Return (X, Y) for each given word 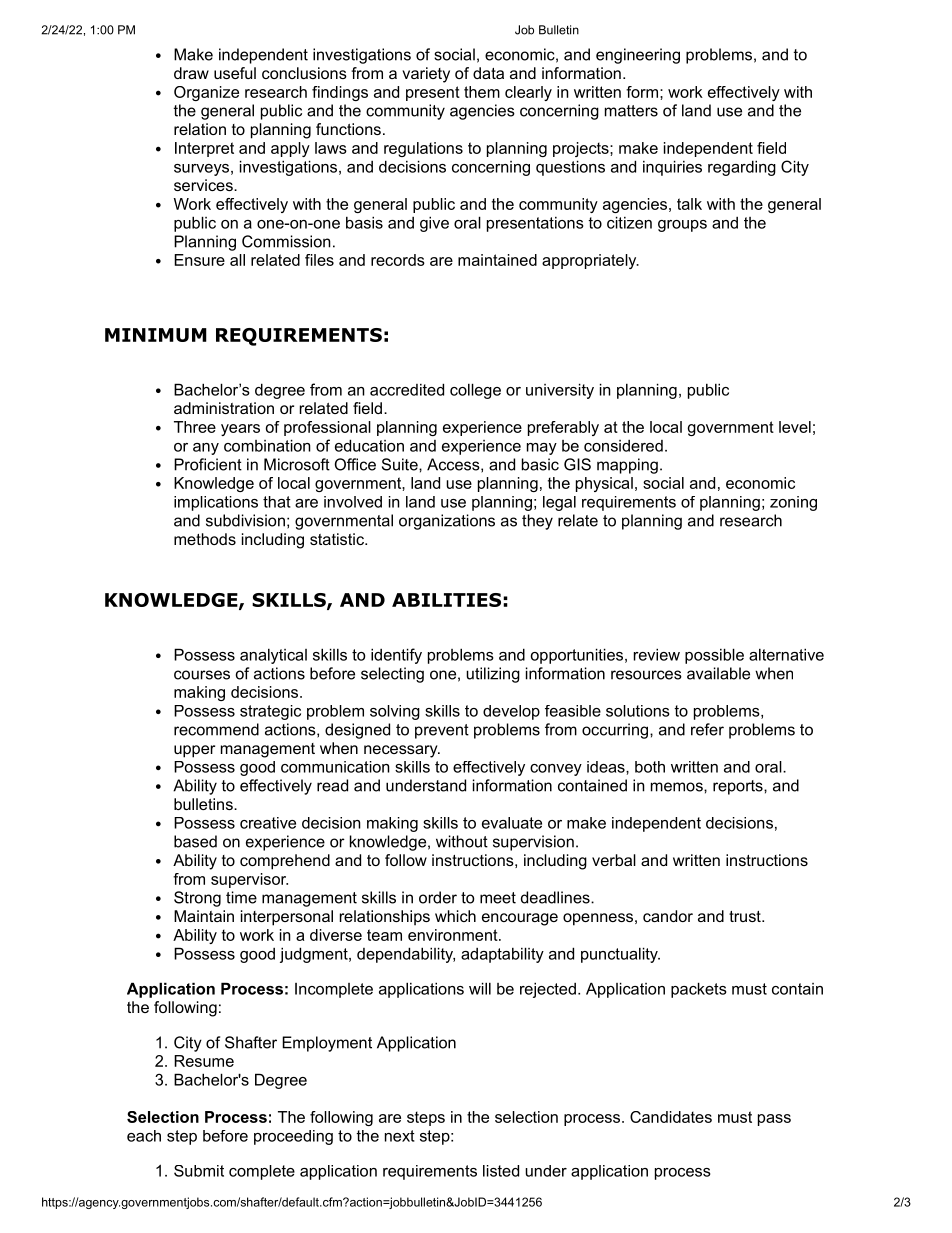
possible (714, 656)
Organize (206, 93)
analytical (273, 656)
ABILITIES (446, 600)
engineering (638, 56)
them (482, 92)
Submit (199, 1171)
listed (501, 1171)
